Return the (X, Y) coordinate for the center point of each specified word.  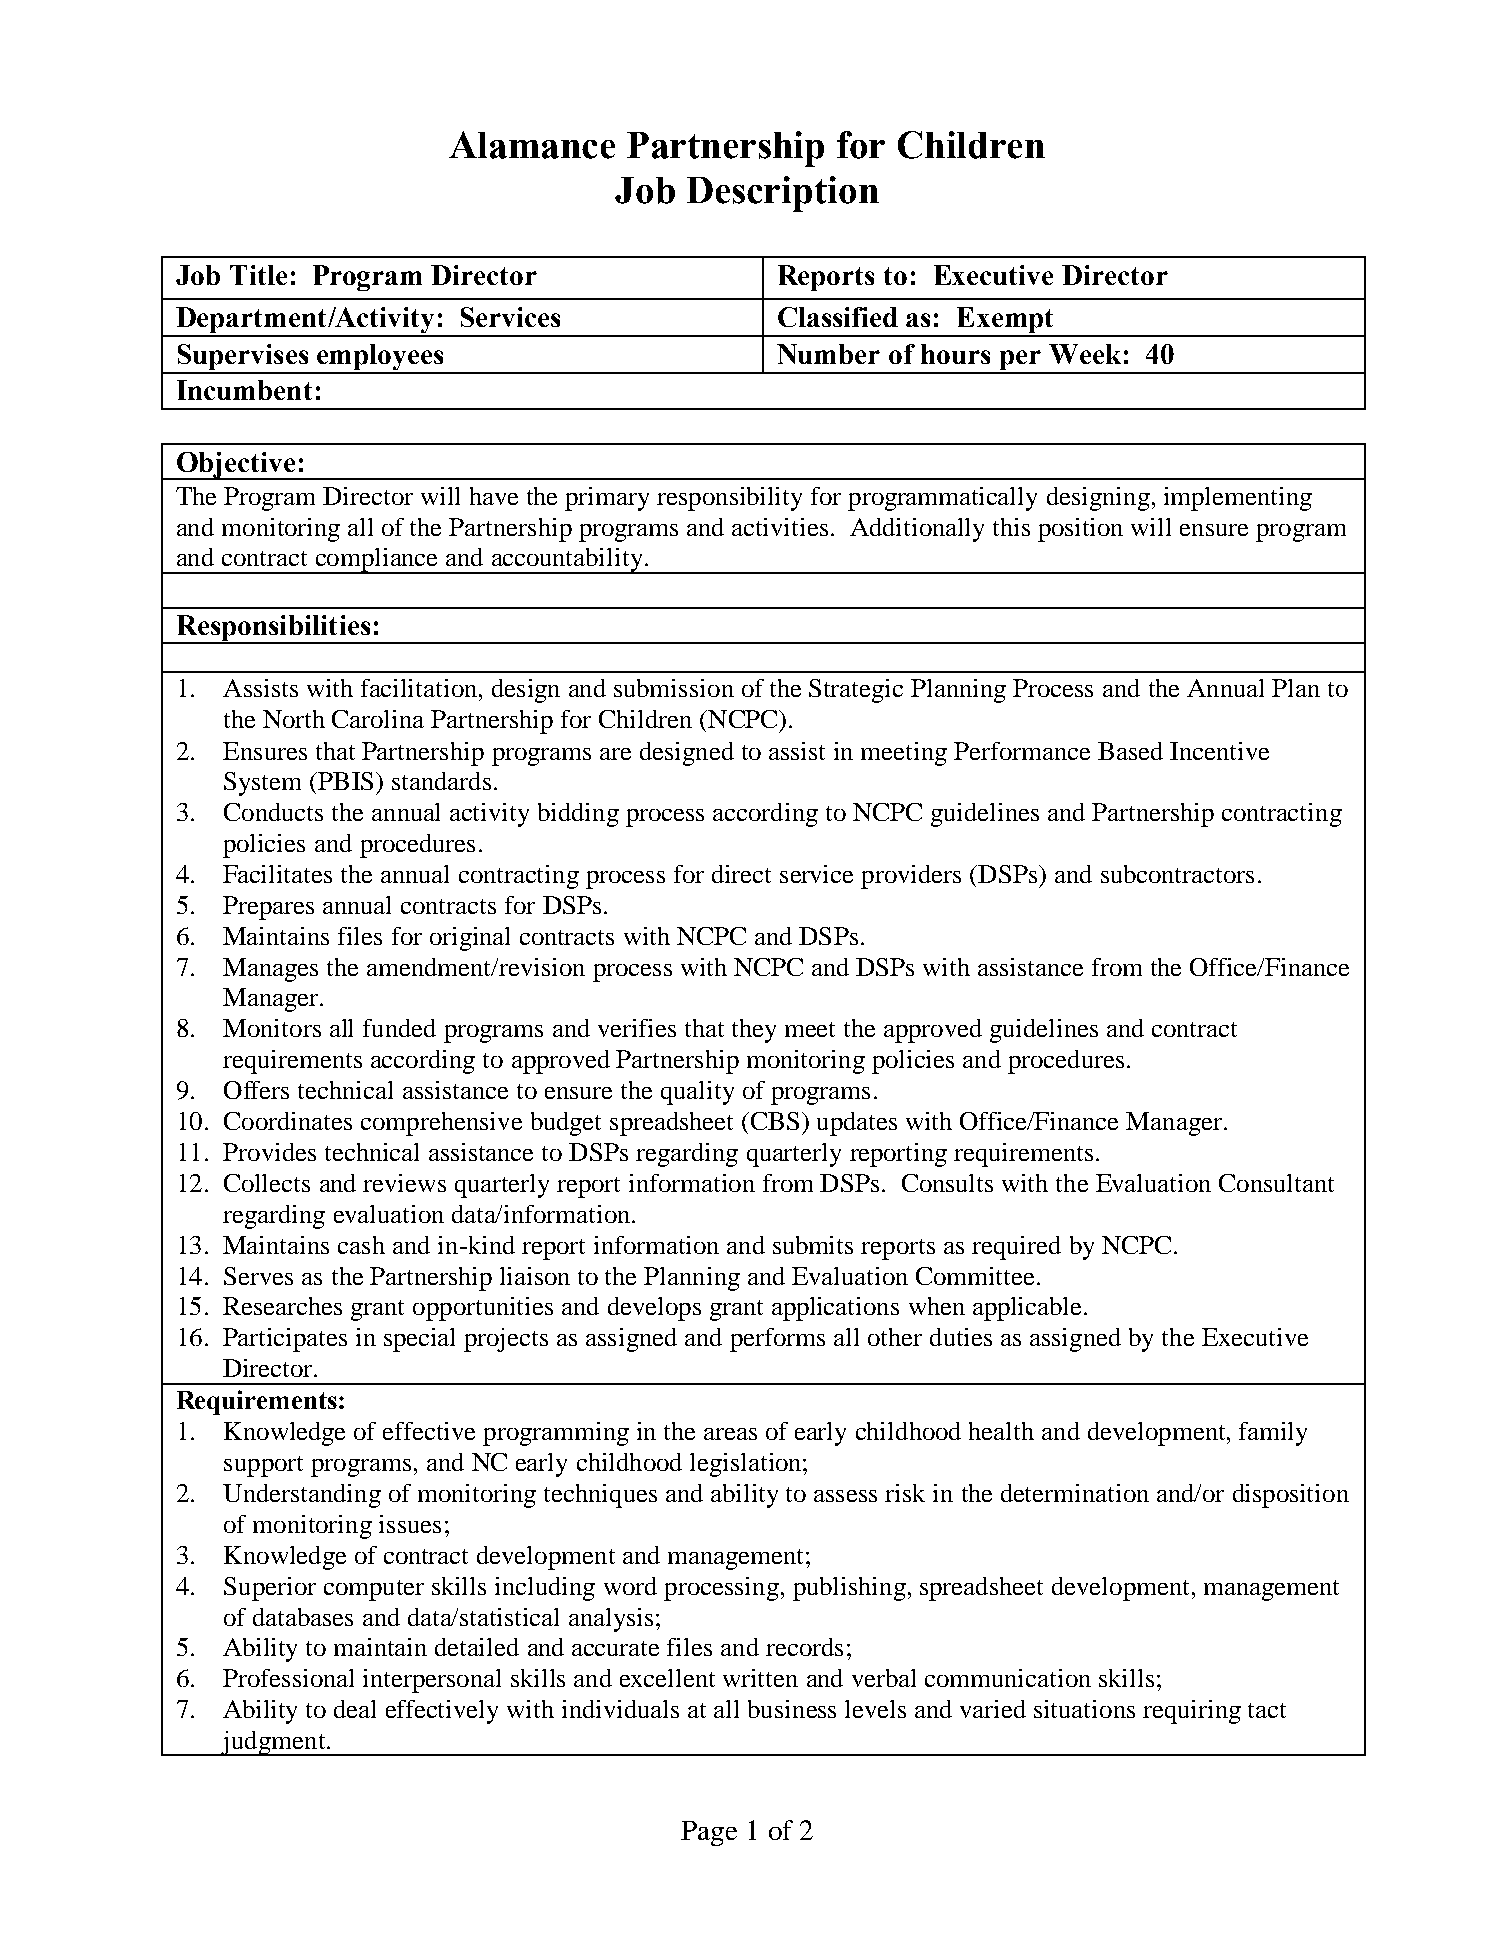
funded (399, 1028)
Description (783, 194)
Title (258, 275)
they (754, 1031)
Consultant (1276, 1183)
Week (1085, 354)
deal (355, 1709)
